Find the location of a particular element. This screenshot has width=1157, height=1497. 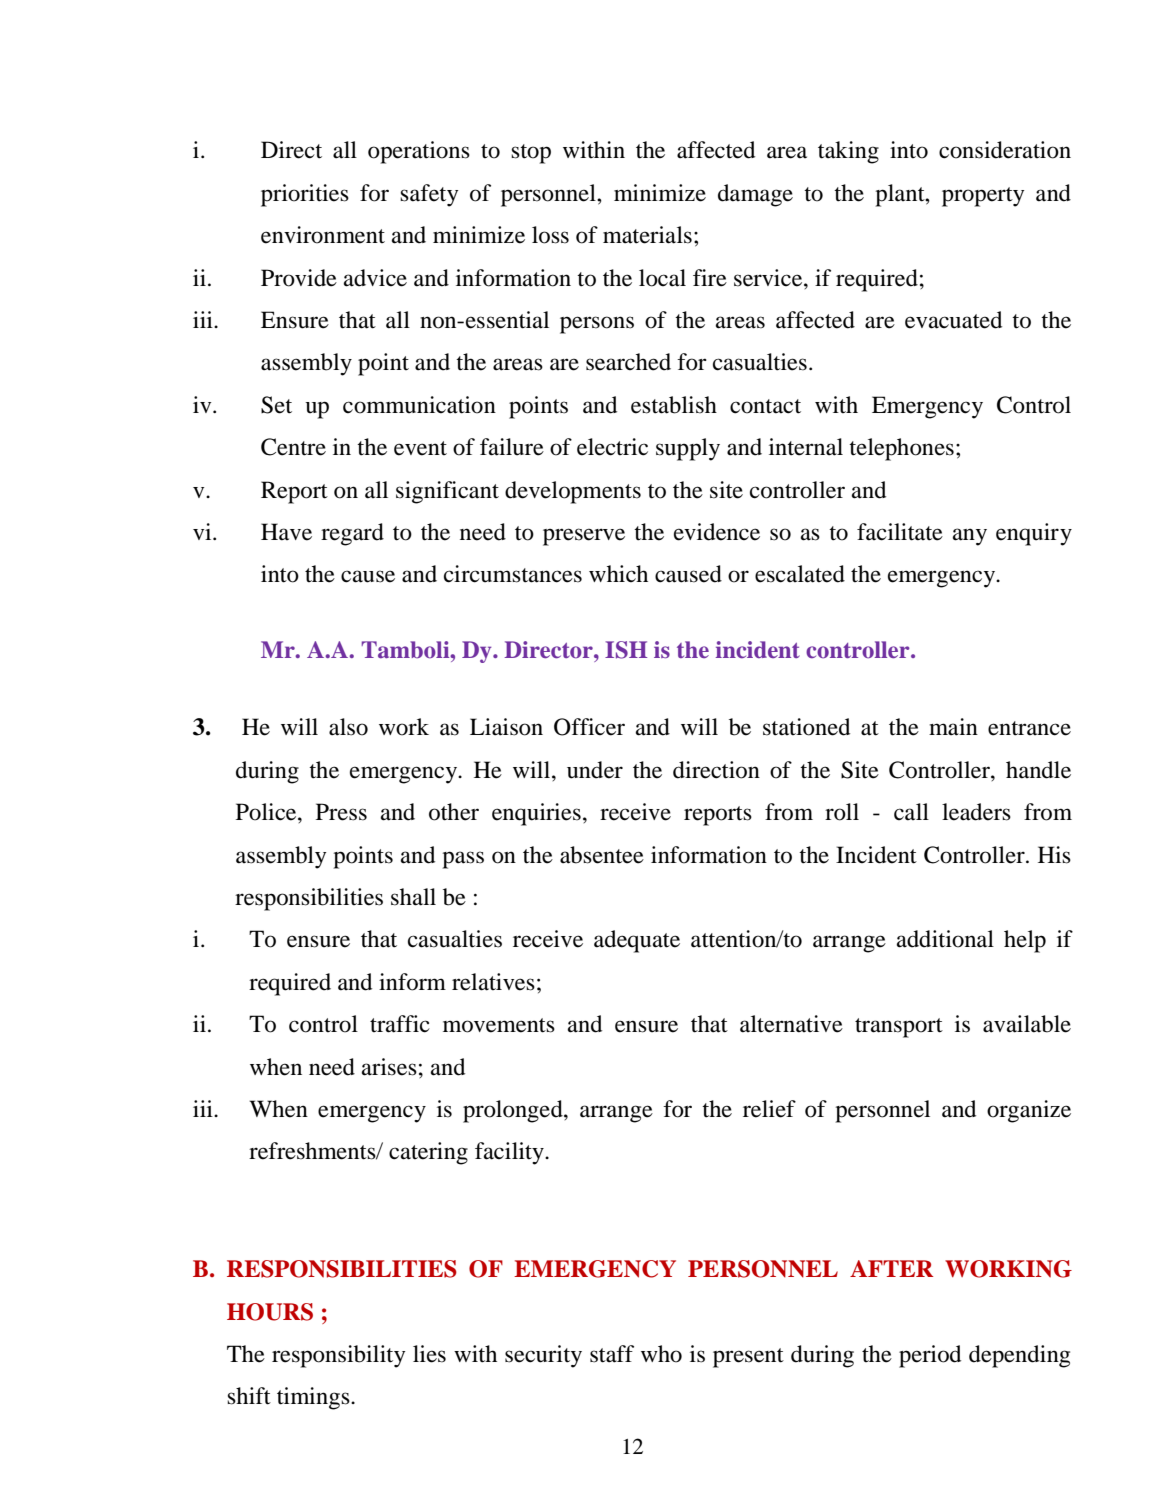

materials is located at coordinates (647, 235).
